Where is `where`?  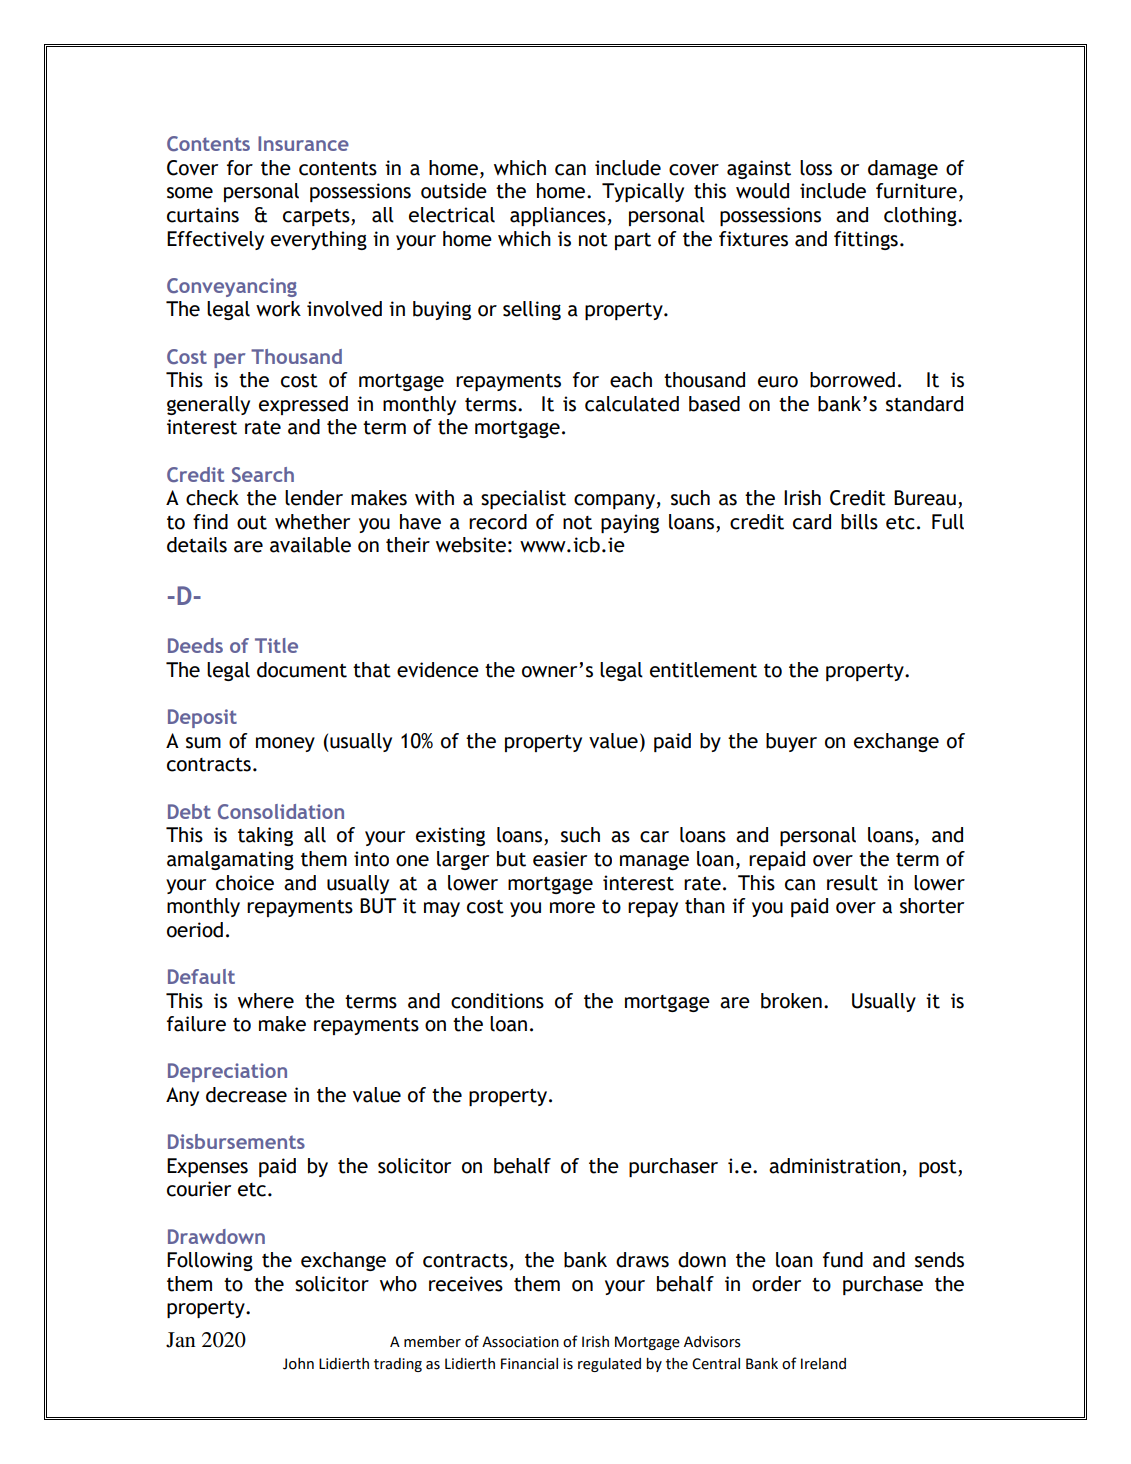 where is located at coordinates (266, 1001).
